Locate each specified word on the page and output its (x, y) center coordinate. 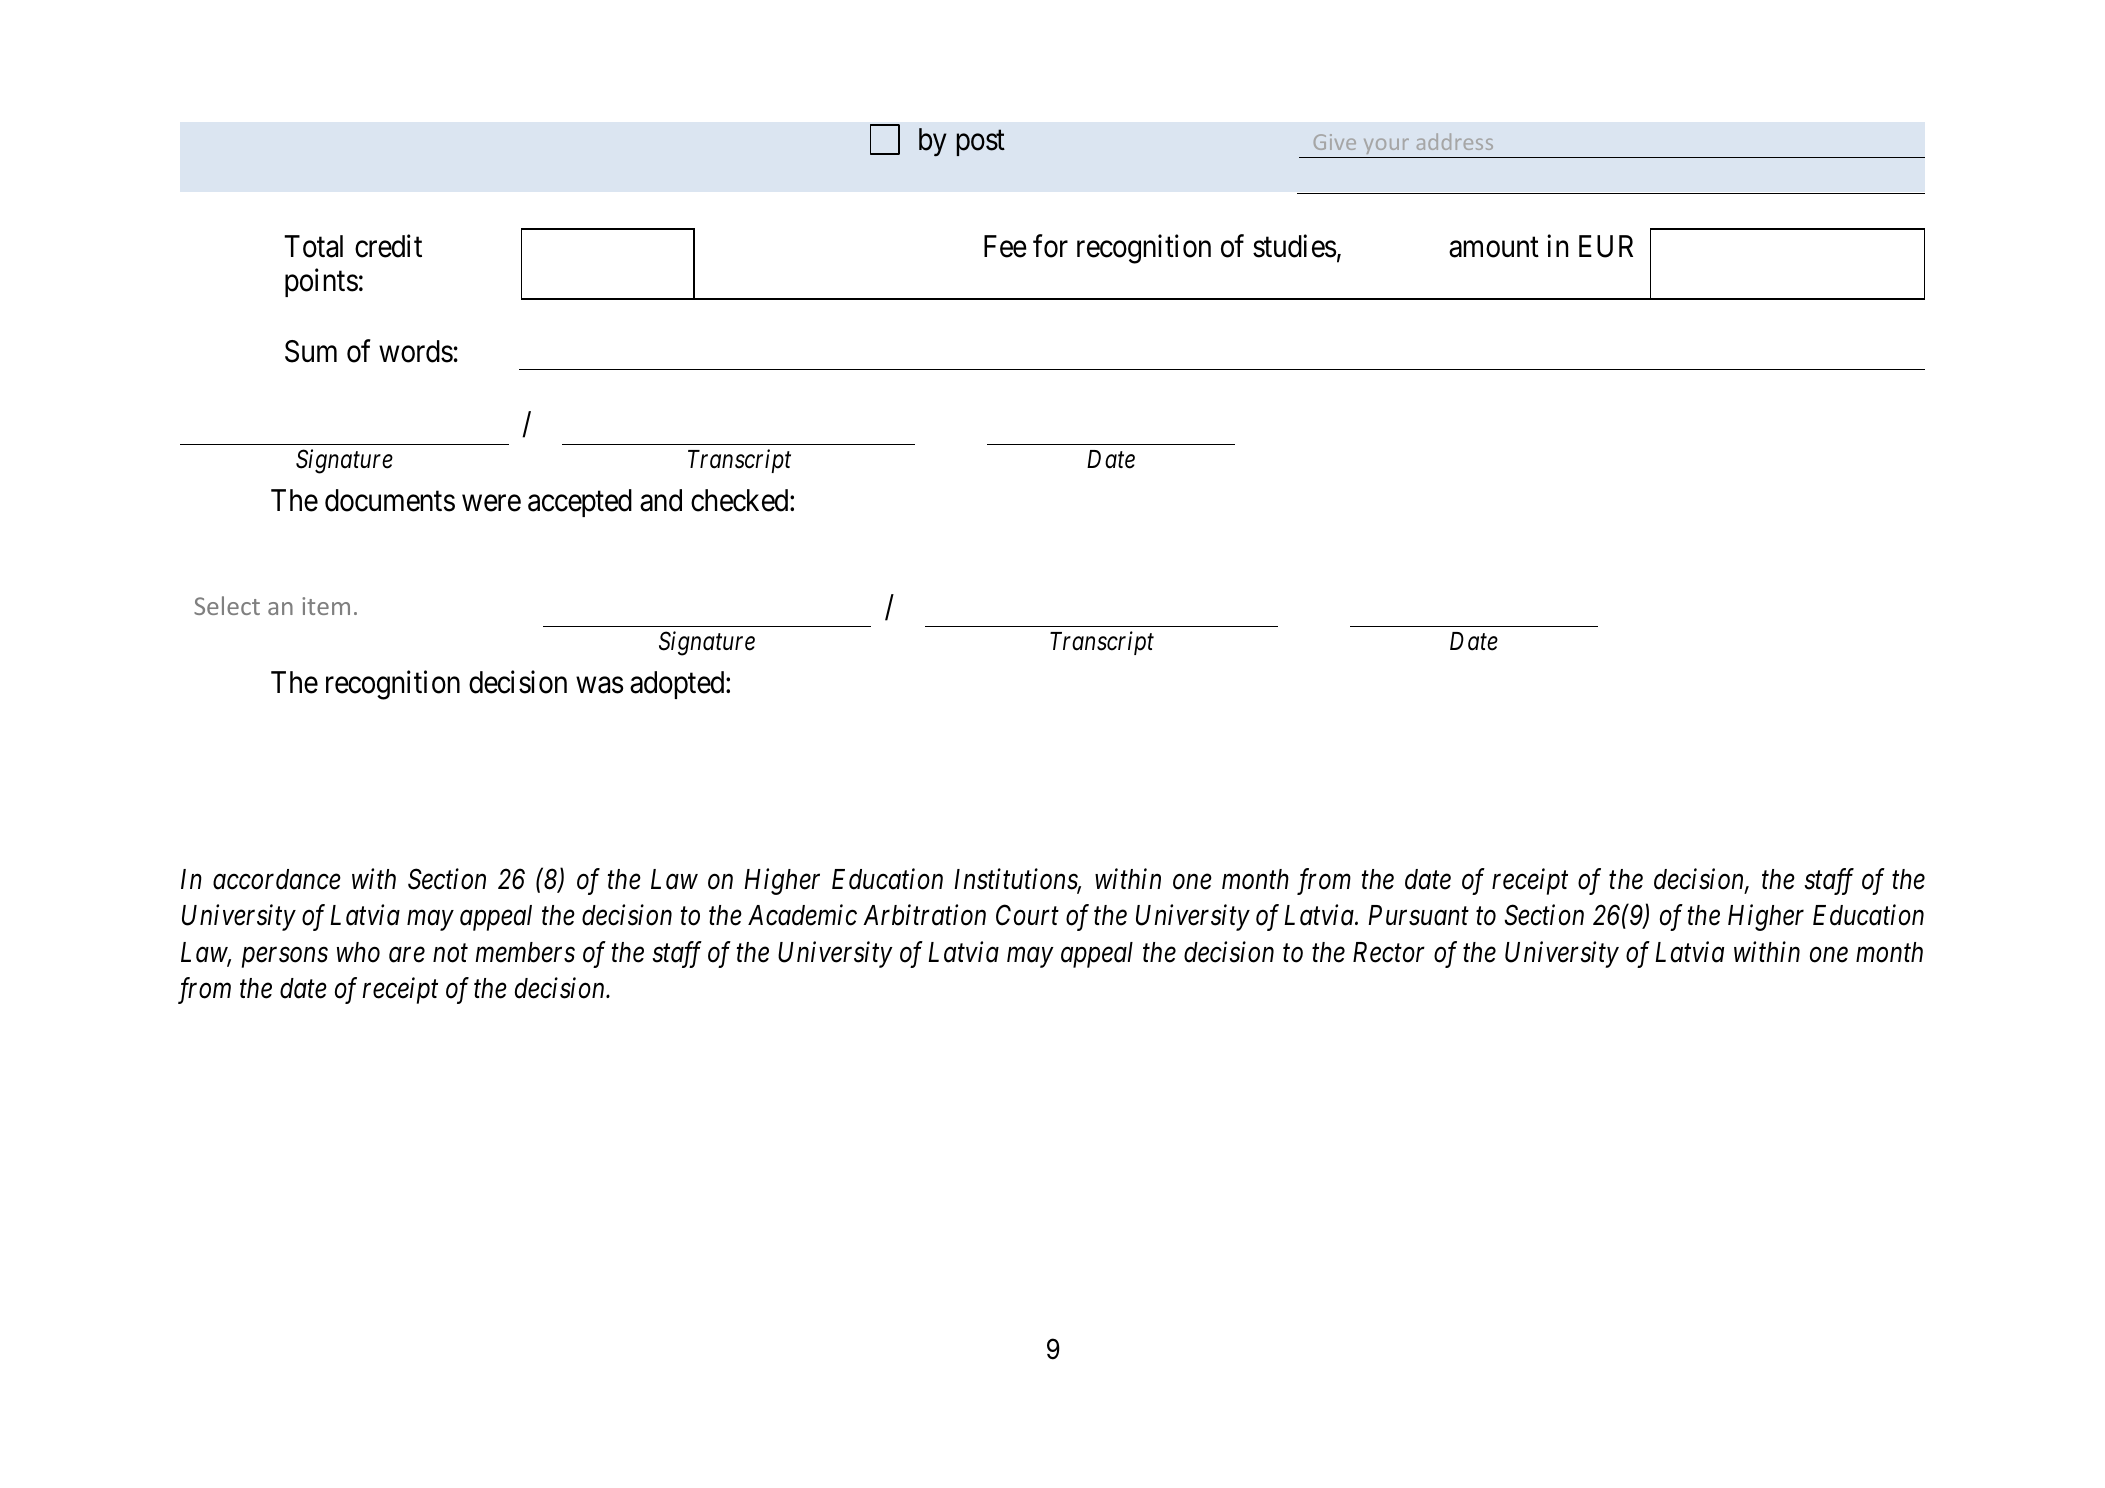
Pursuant (1418, 915)
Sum (311, 351)
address (1455, 141)
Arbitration (924, 915)
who (358, 952)
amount (1494, 248)
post (981, 143)
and (661, 500)
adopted (678, 685)
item (326, 606)
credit (388, 246)
